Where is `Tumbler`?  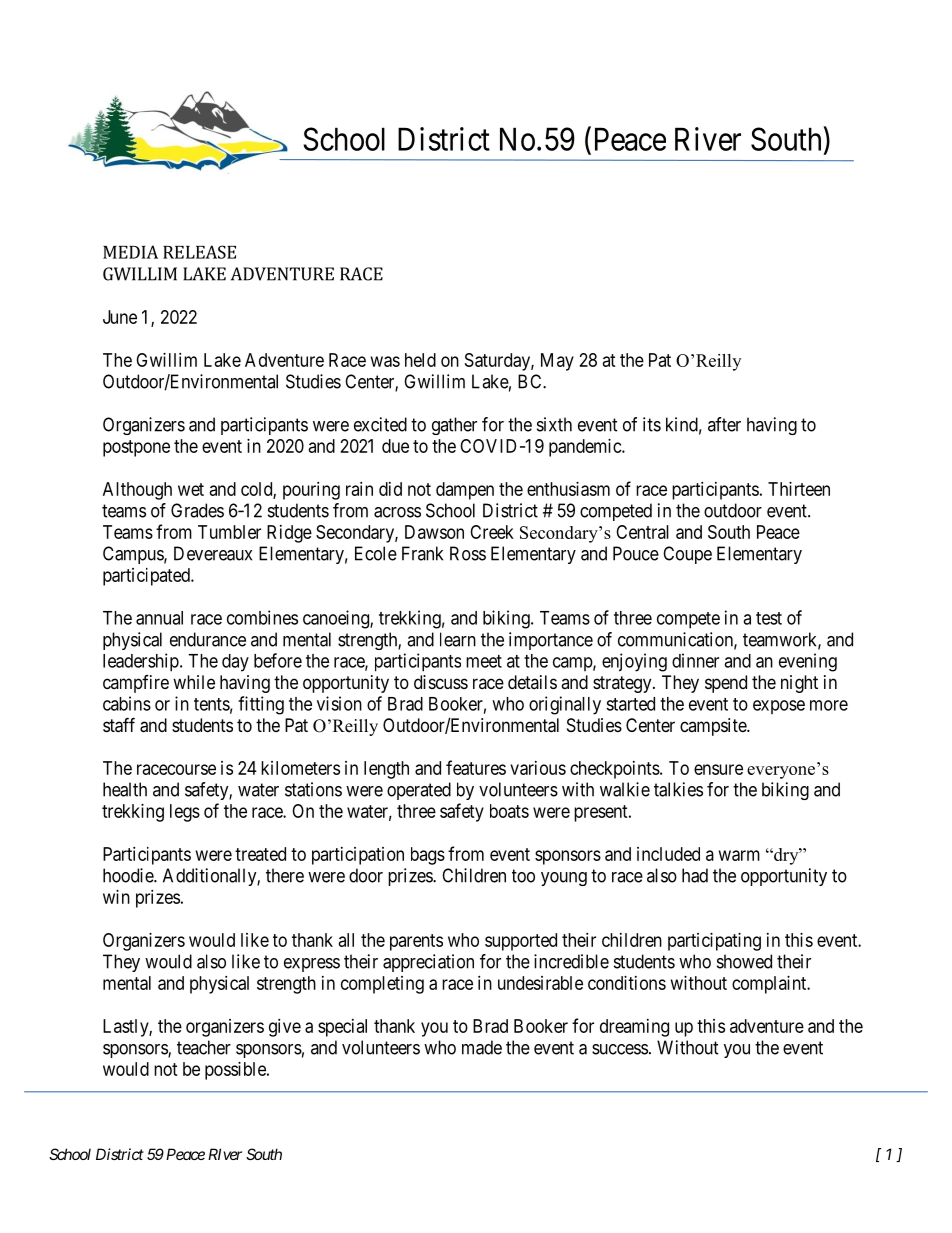 Tumbler is located at coordinates (229, 532).
